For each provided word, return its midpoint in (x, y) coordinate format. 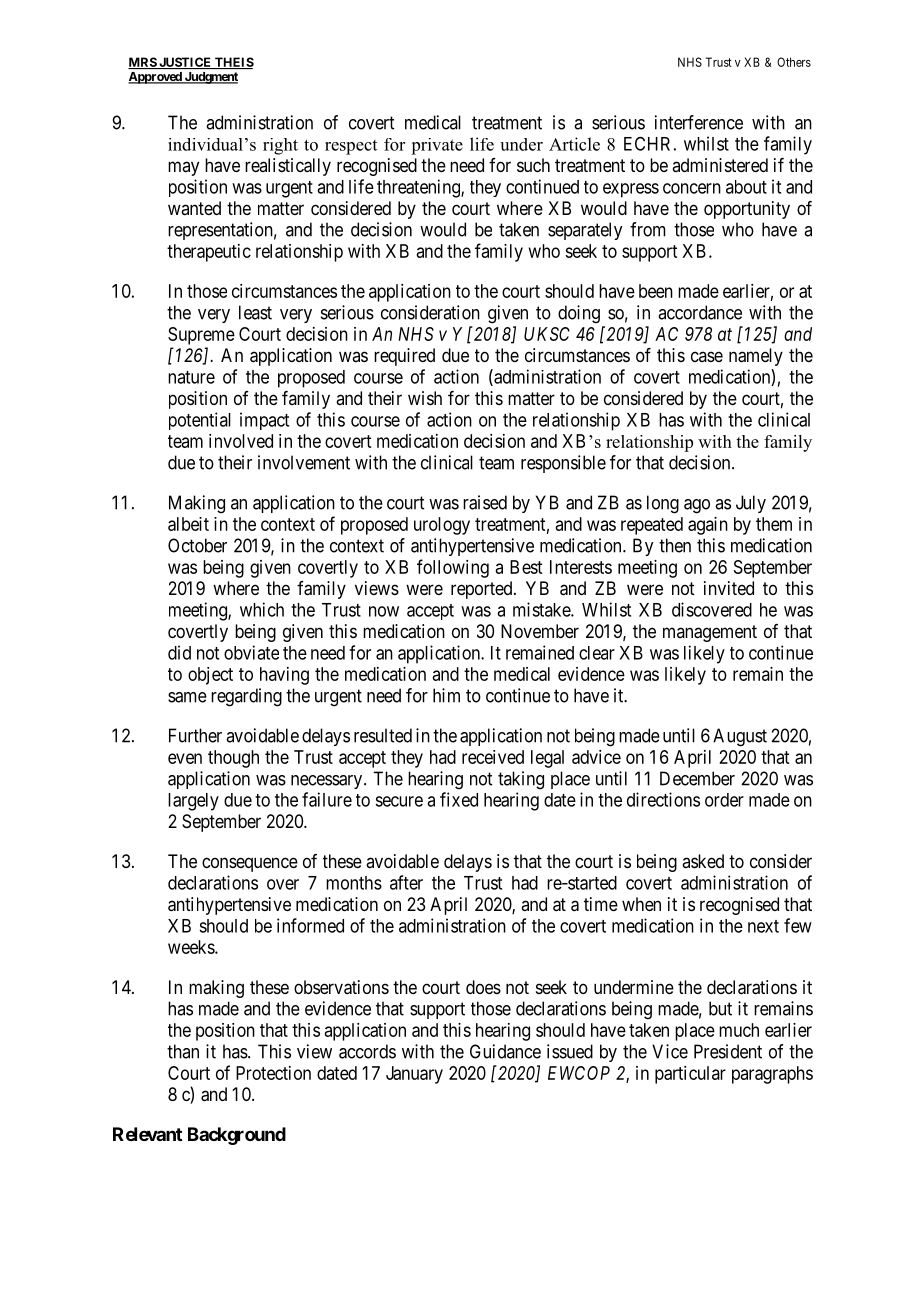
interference (699, 122)
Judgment (210, 78)
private (437, 146)
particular (690, 1075)
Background (237, 1136)
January (414, 1075)
